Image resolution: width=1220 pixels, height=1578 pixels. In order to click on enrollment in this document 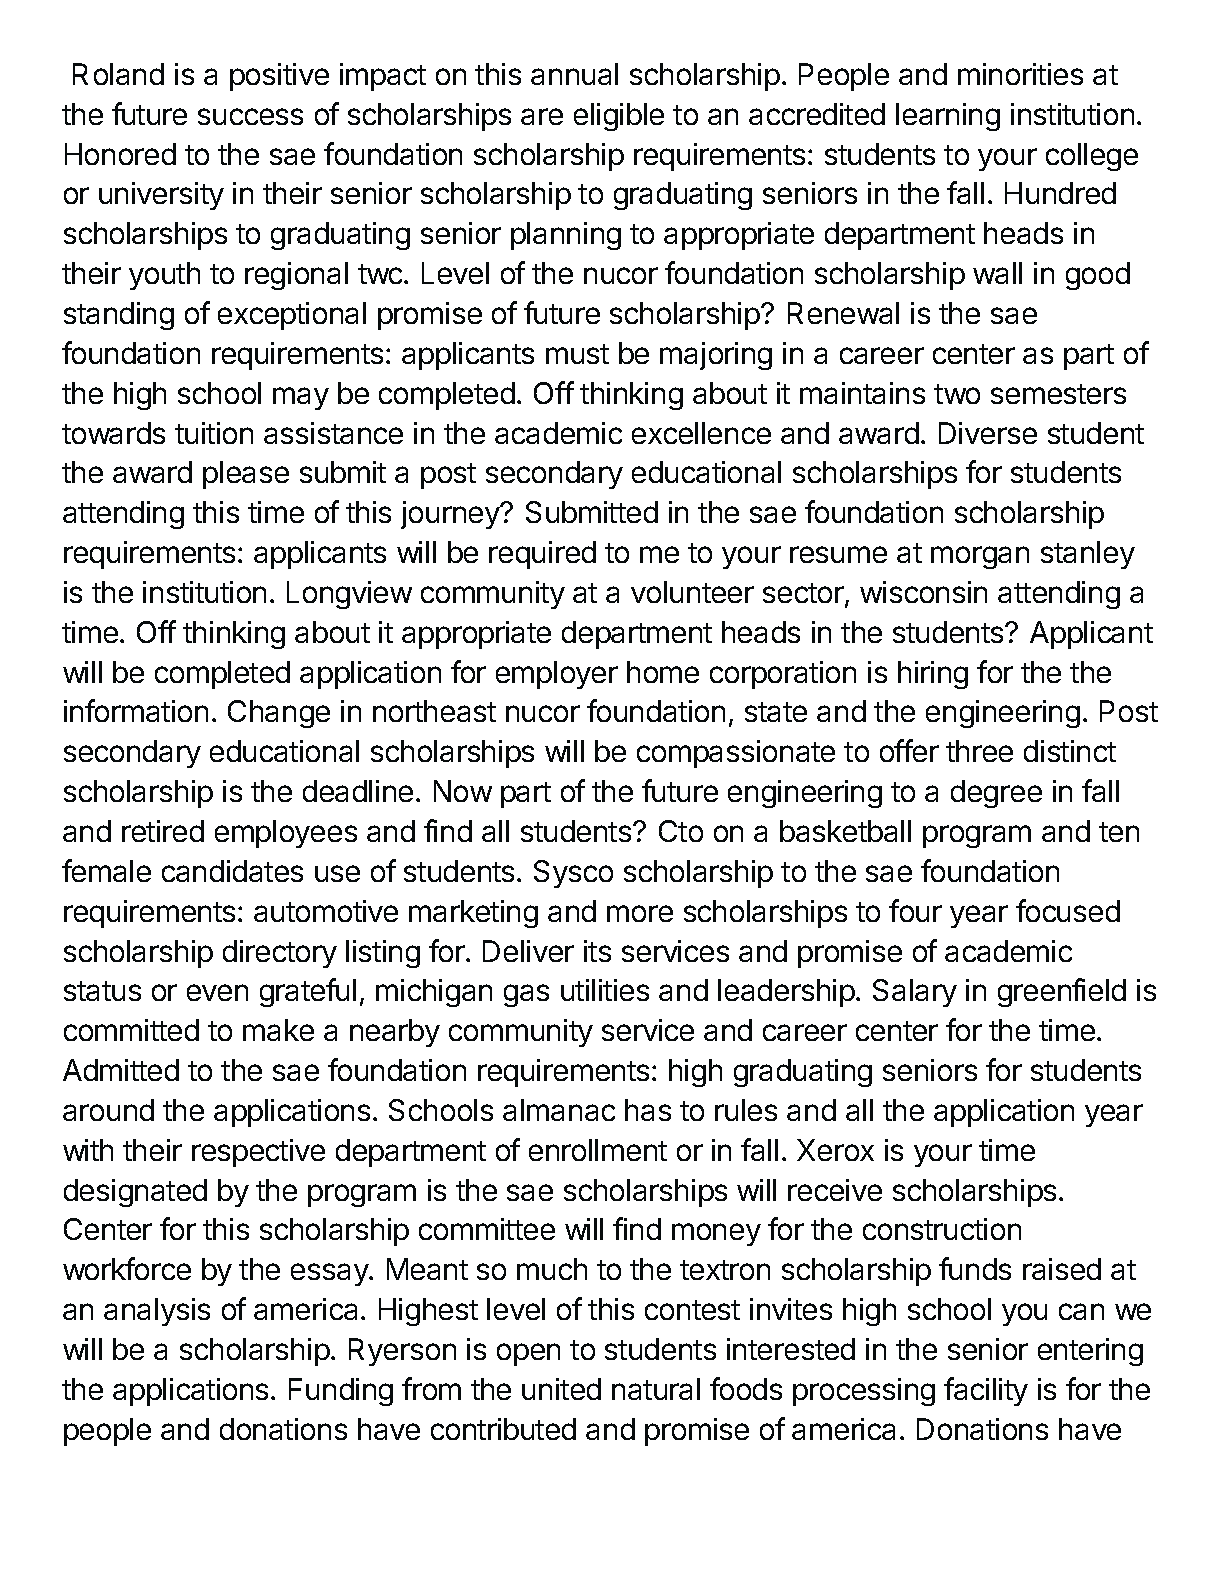, I will do `click(598, 1150)`.
